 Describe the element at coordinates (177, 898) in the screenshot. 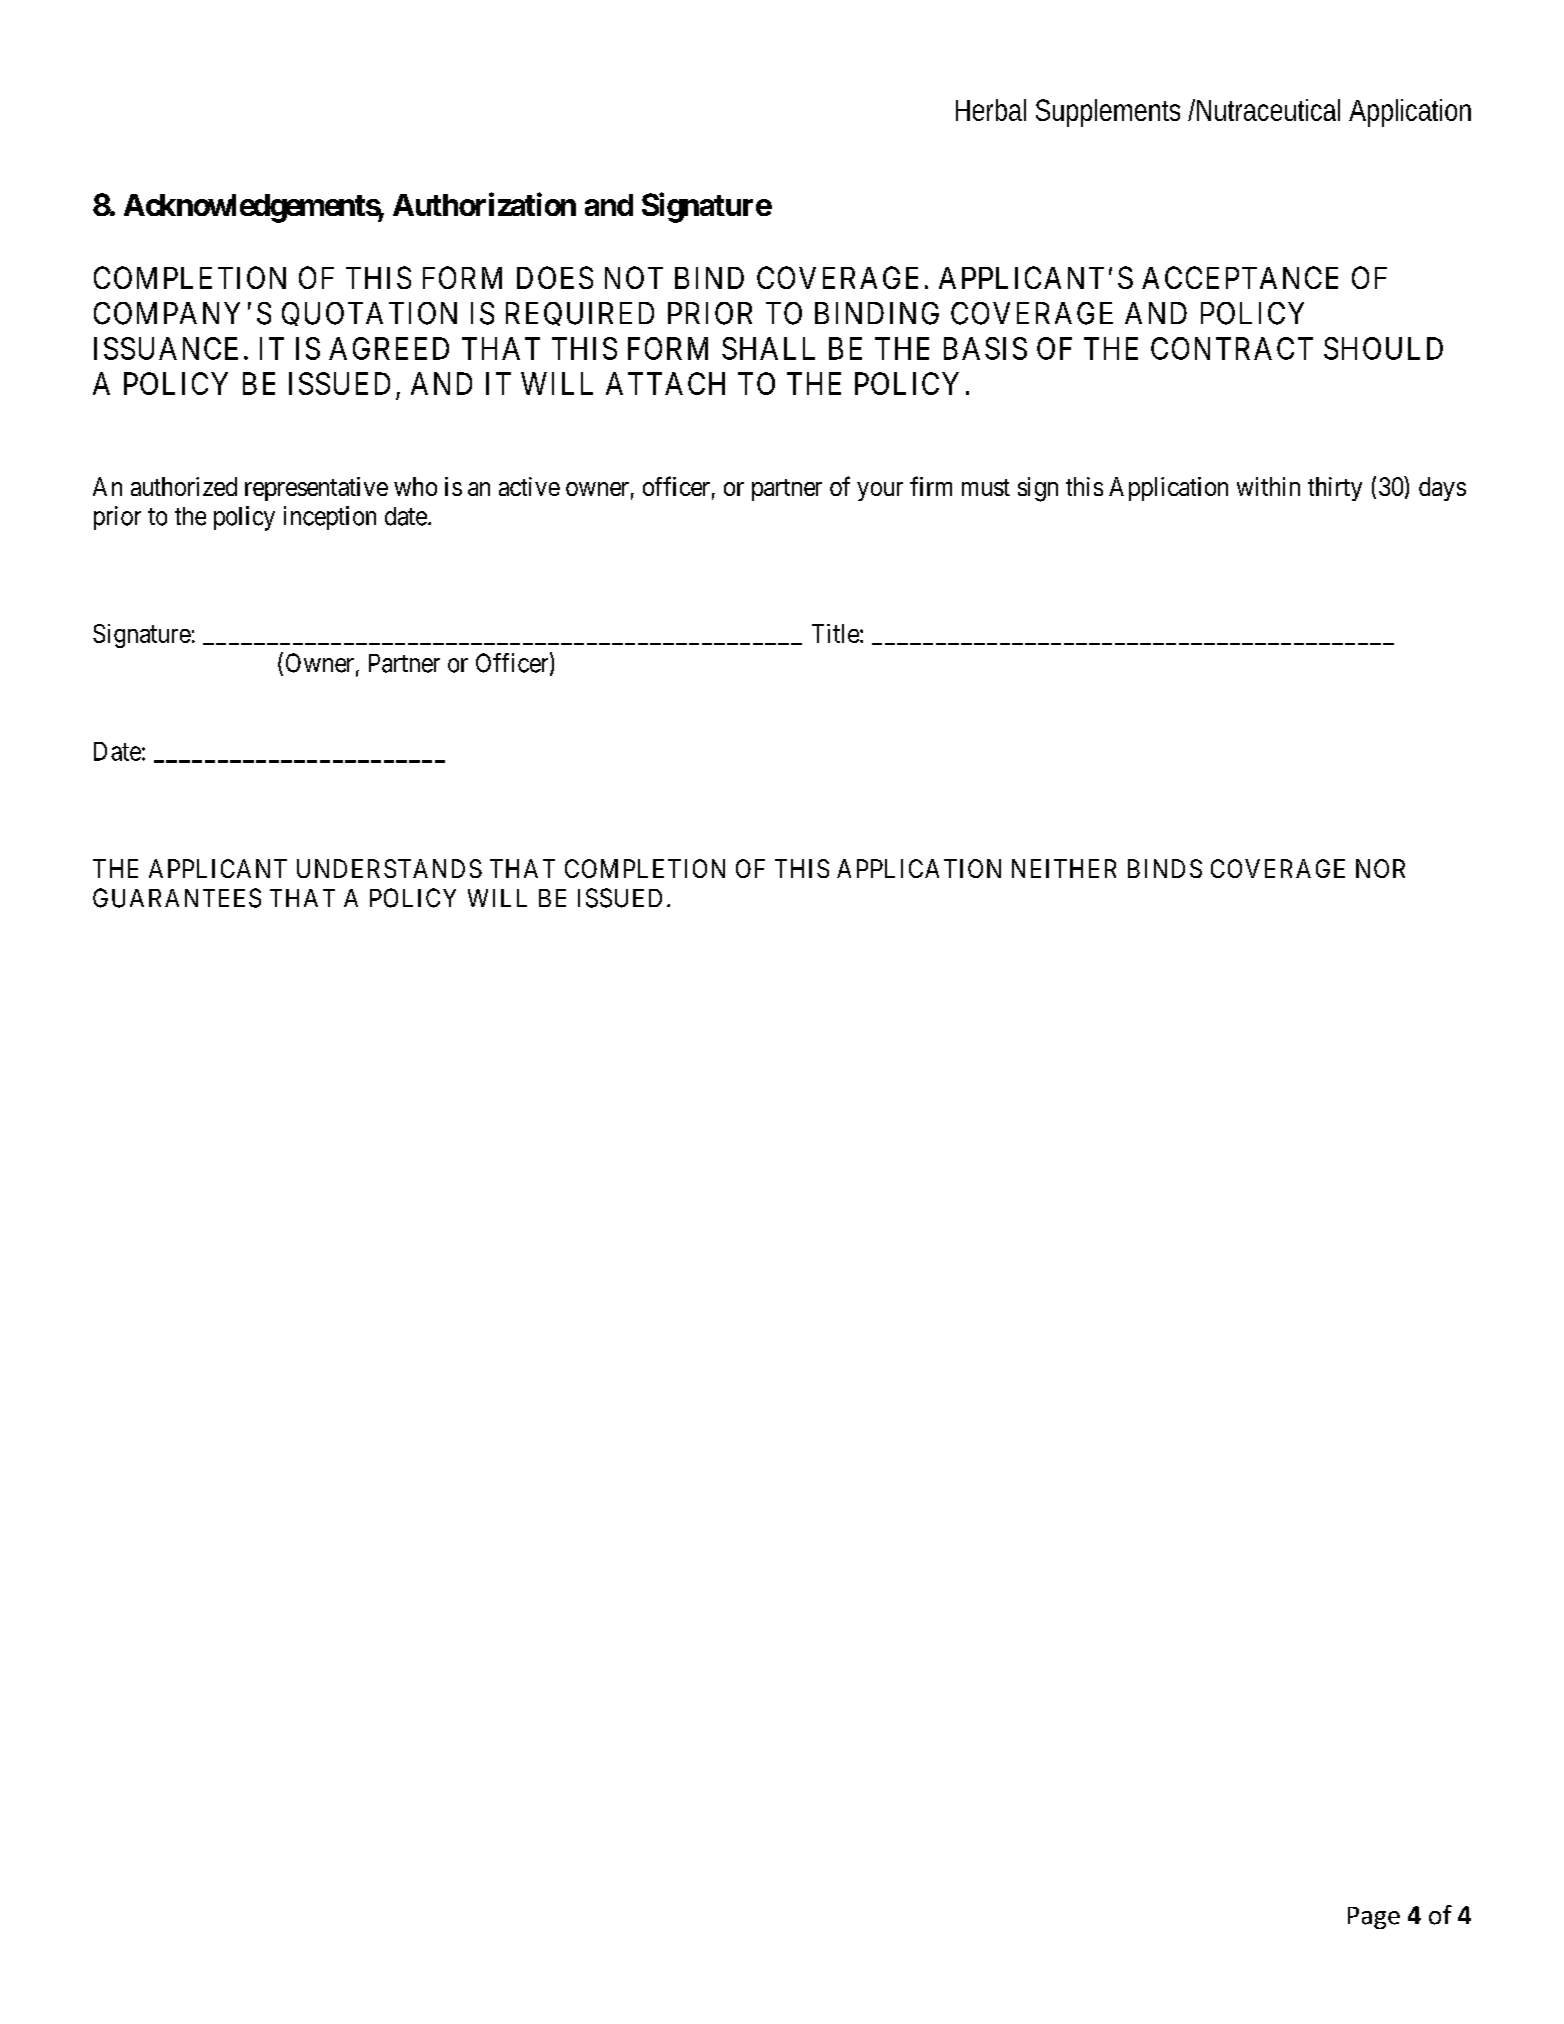

I see `GUARANTEES` at that location.
